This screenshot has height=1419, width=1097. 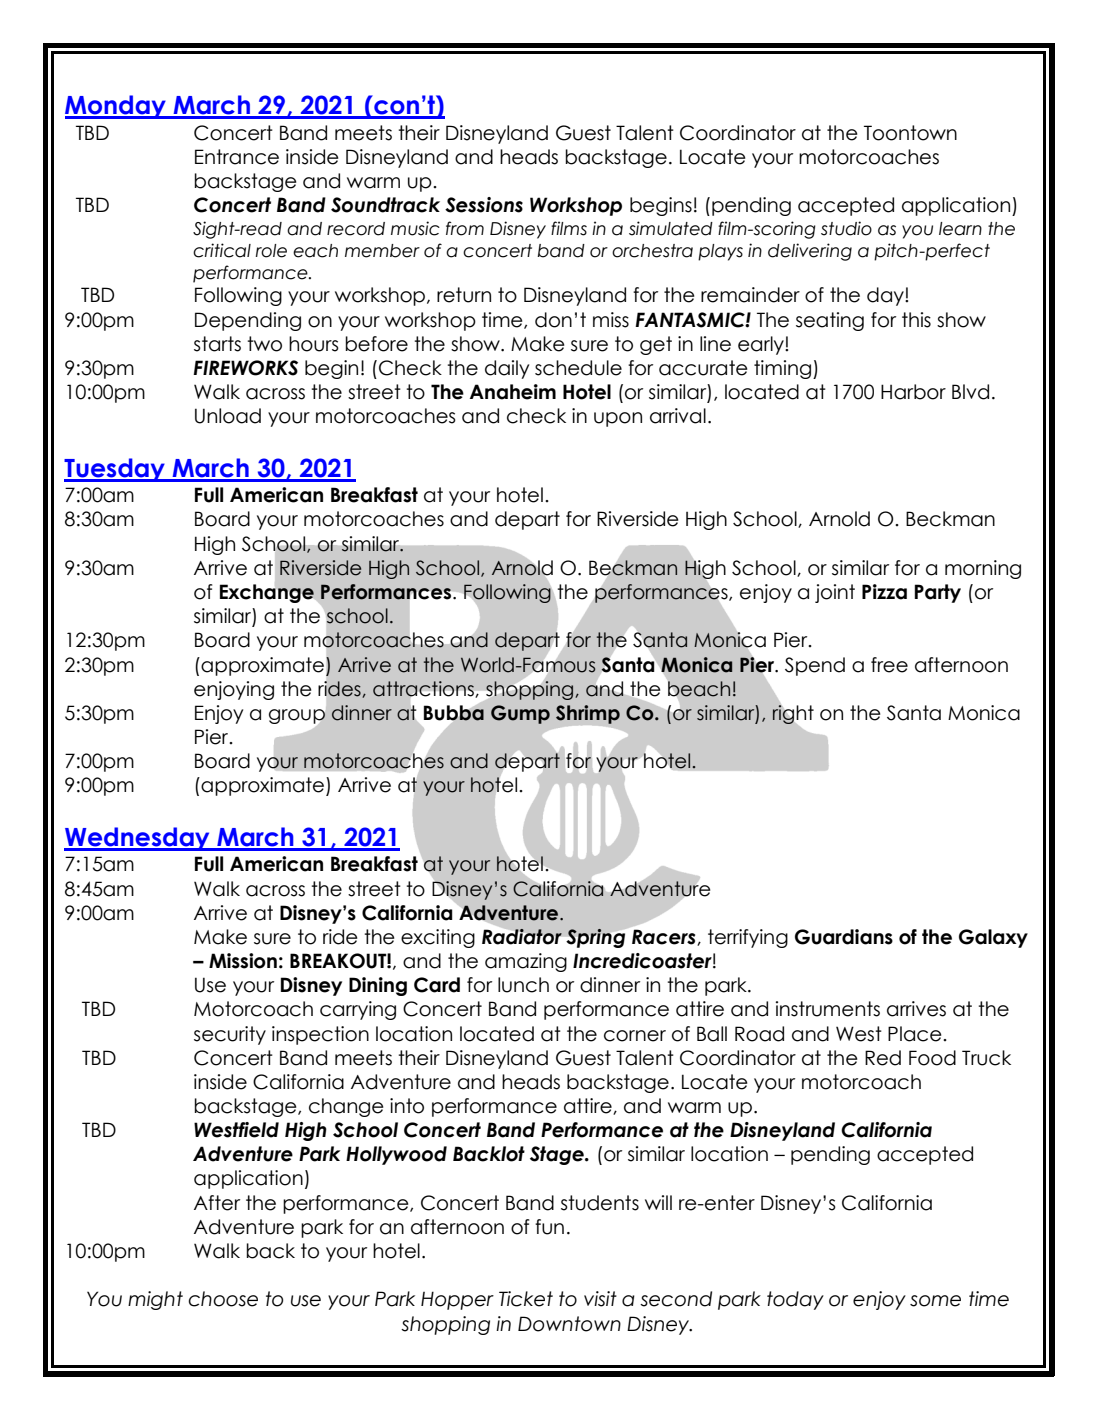 I want to click on choose, so click(x=223, y=1299).
